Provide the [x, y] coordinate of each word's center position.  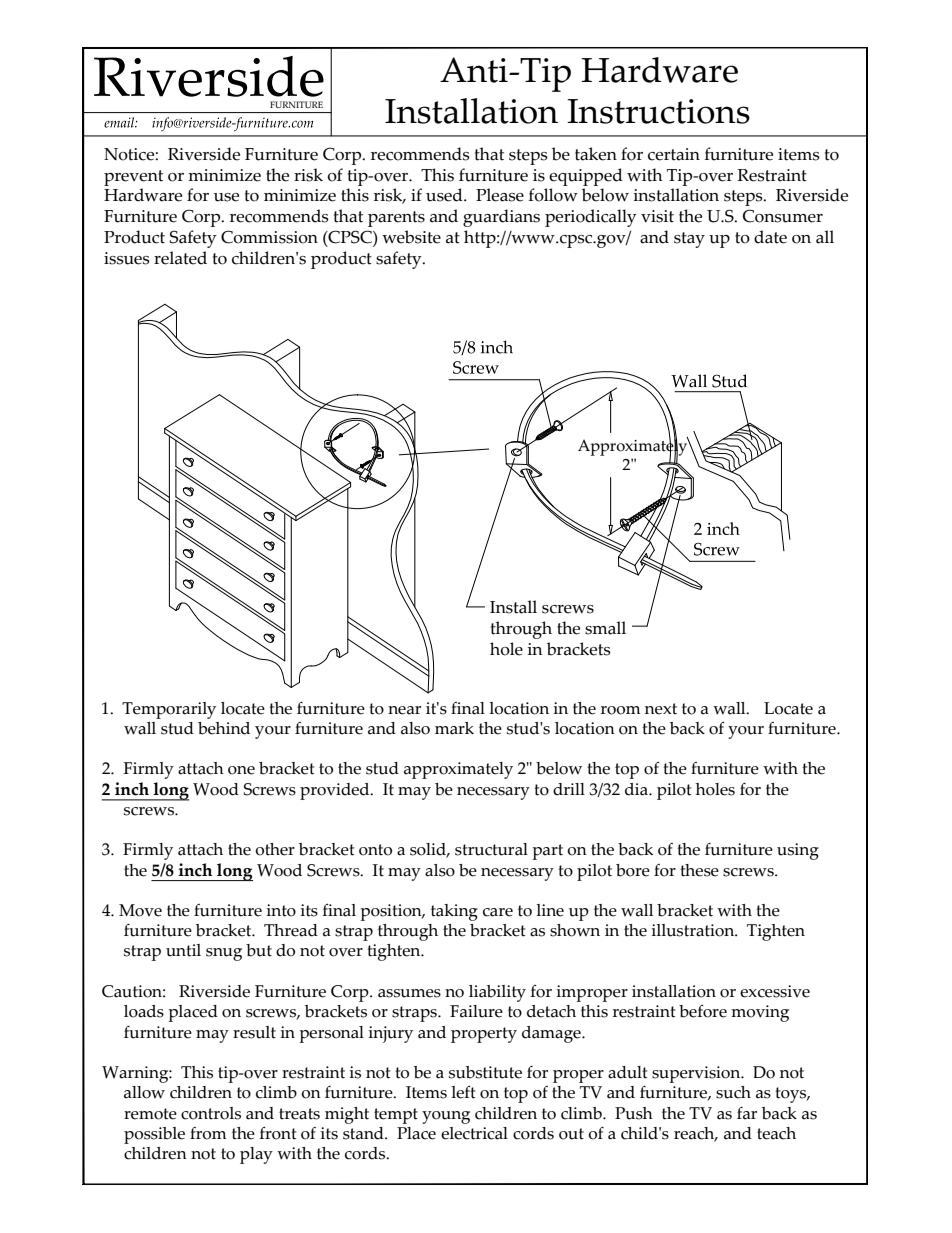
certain [674, 154]
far [747, 1113]
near [404, 710]
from [208, 1133]
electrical [474, 1133]
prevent [133, 178]
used [445, 195]
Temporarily [169, 710]
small [605, 628]
